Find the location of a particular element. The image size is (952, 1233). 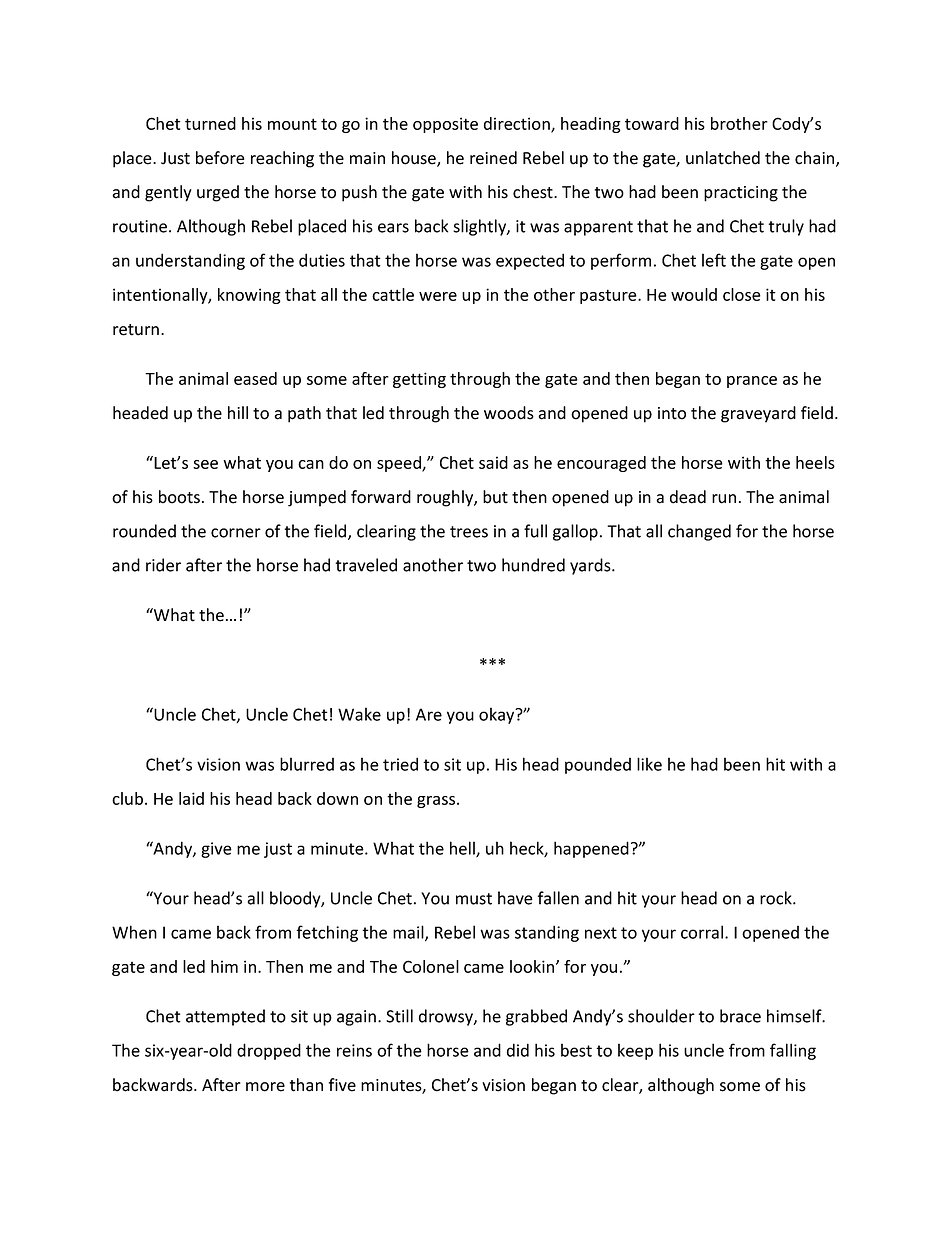

hundred is located at coordinates (533, 565).
